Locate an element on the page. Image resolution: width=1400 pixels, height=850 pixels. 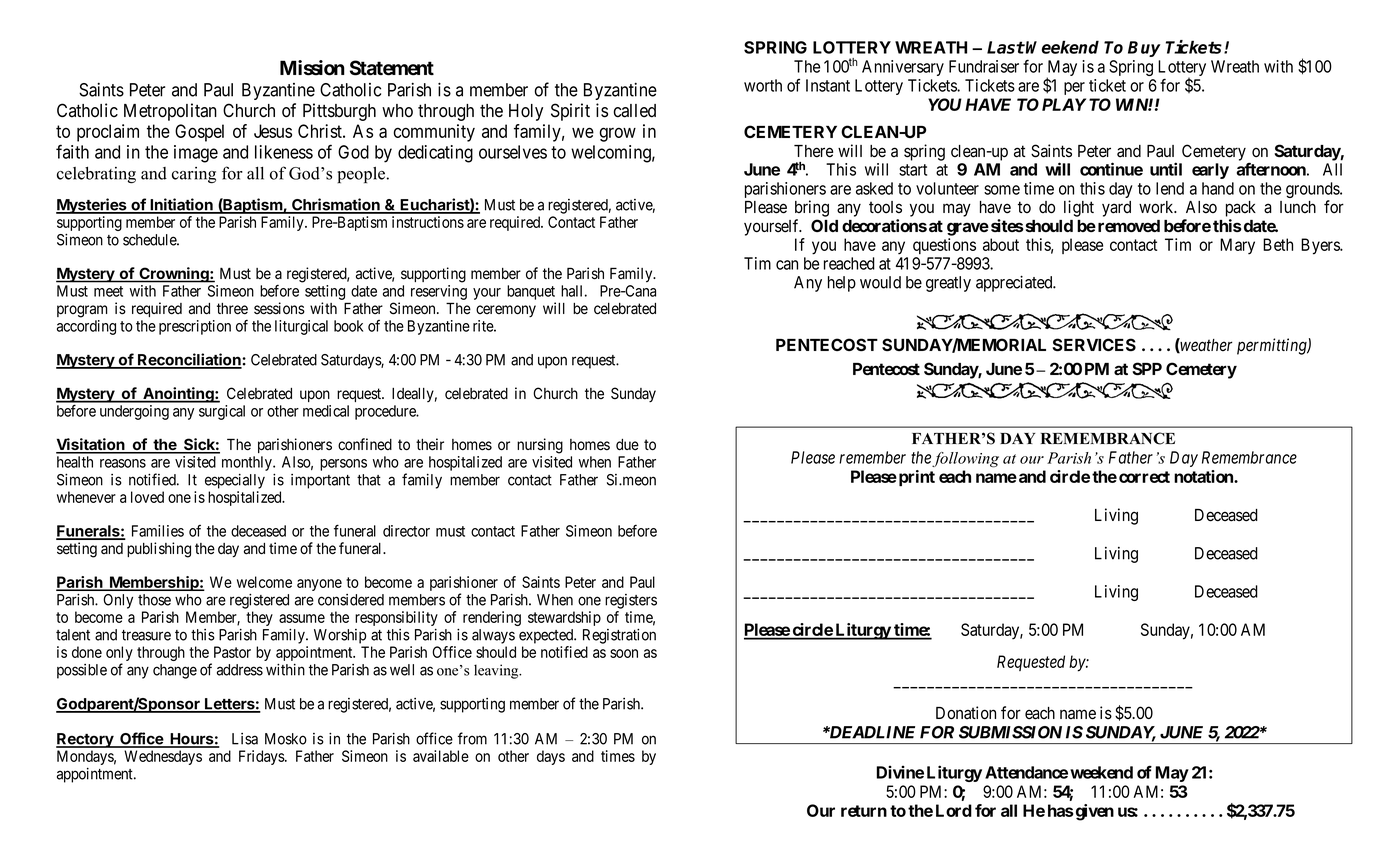
Initiation is located at coordinates (181, 205).
